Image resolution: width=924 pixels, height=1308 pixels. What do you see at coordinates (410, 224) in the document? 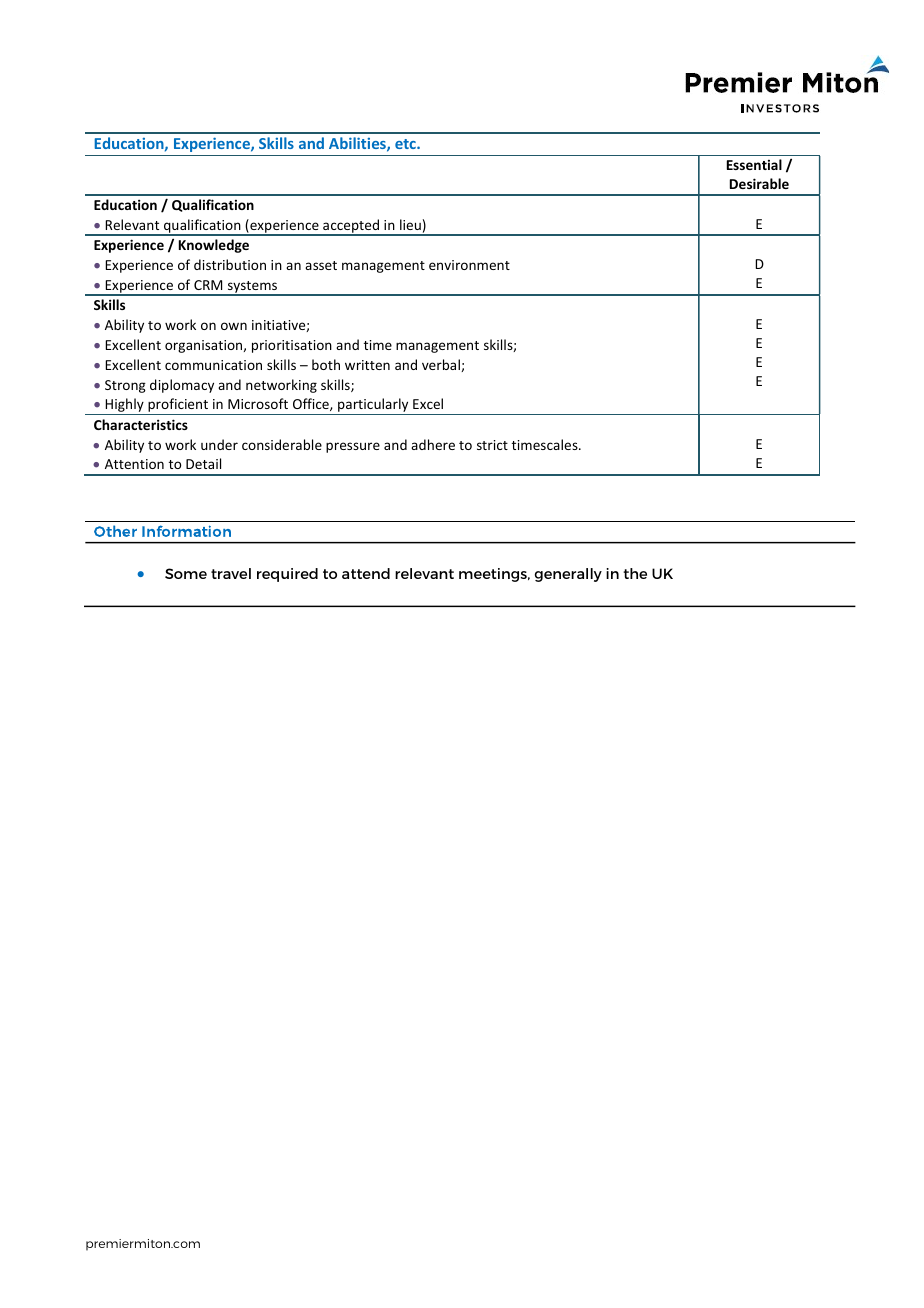
I see `lieu` at bounding box center [410, 224].
